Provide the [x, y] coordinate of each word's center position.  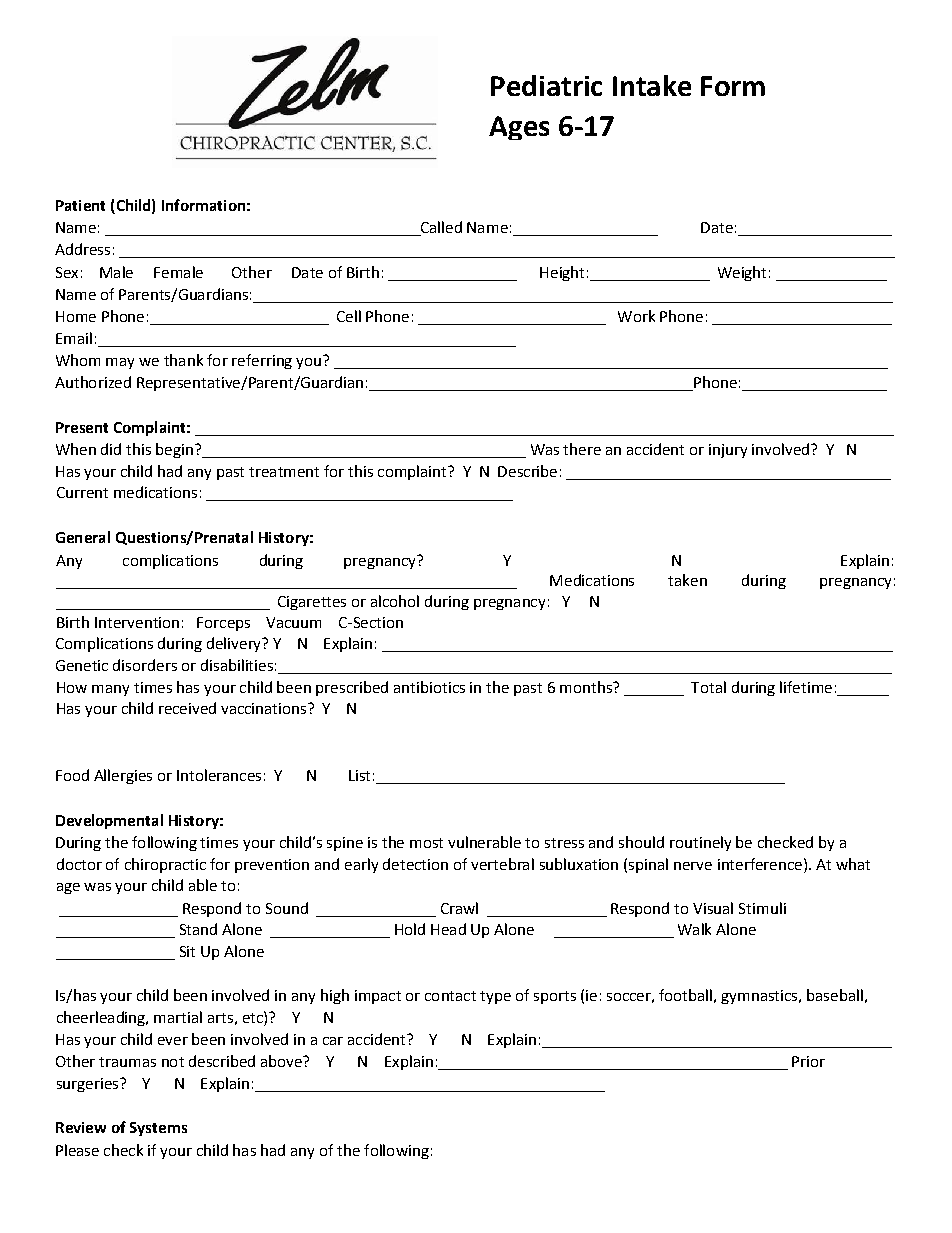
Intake [652, 85]
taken [687, 580]
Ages [519, 128]
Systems [158, 1129]
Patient [80, 205]
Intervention [137, 622]
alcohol [395, 601]
